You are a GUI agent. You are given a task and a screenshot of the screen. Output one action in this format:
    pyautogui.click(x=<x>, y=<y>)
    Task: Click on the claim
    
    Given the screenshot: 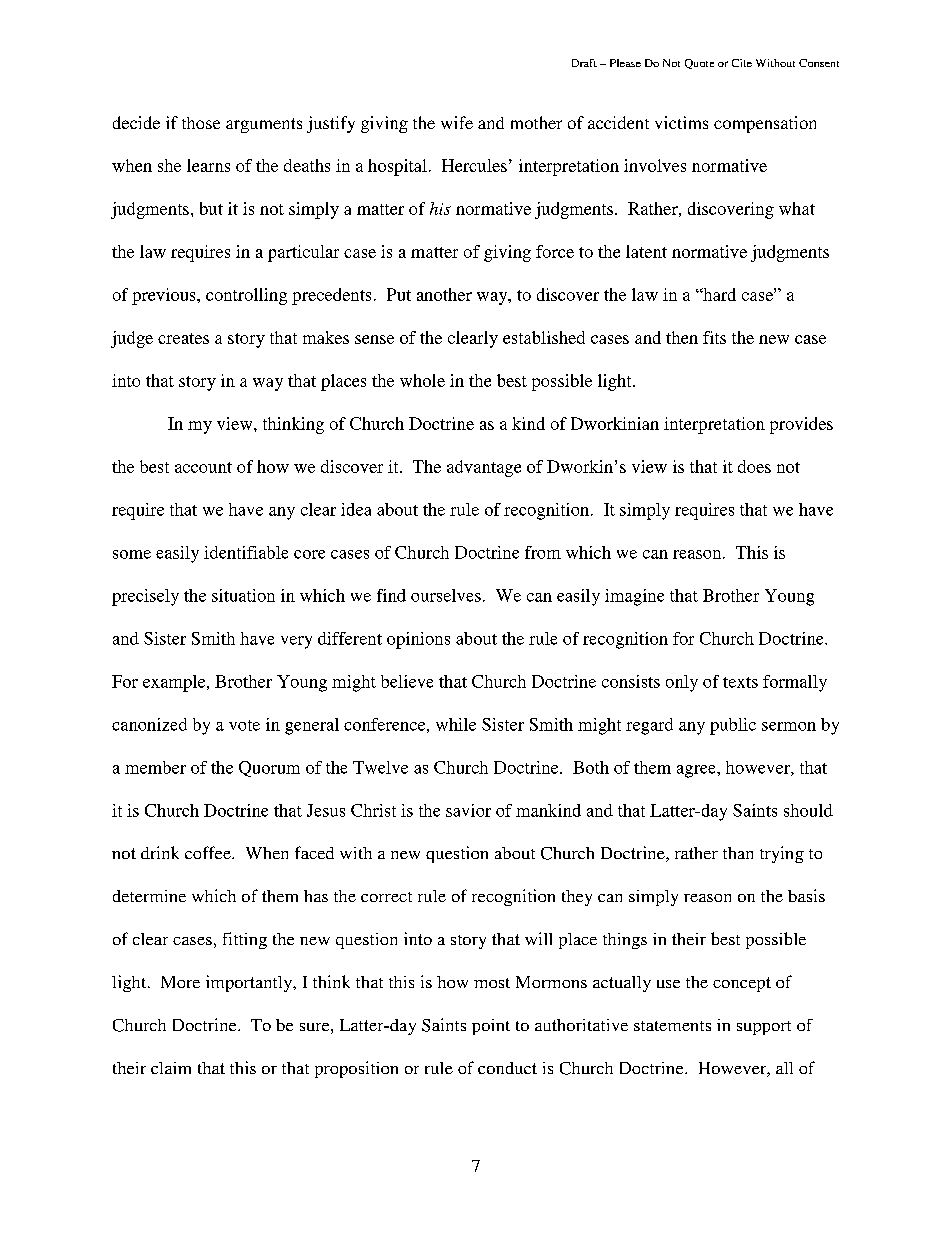 What is the action you would take?
    pyautogui.click(x=171, y=1068)
